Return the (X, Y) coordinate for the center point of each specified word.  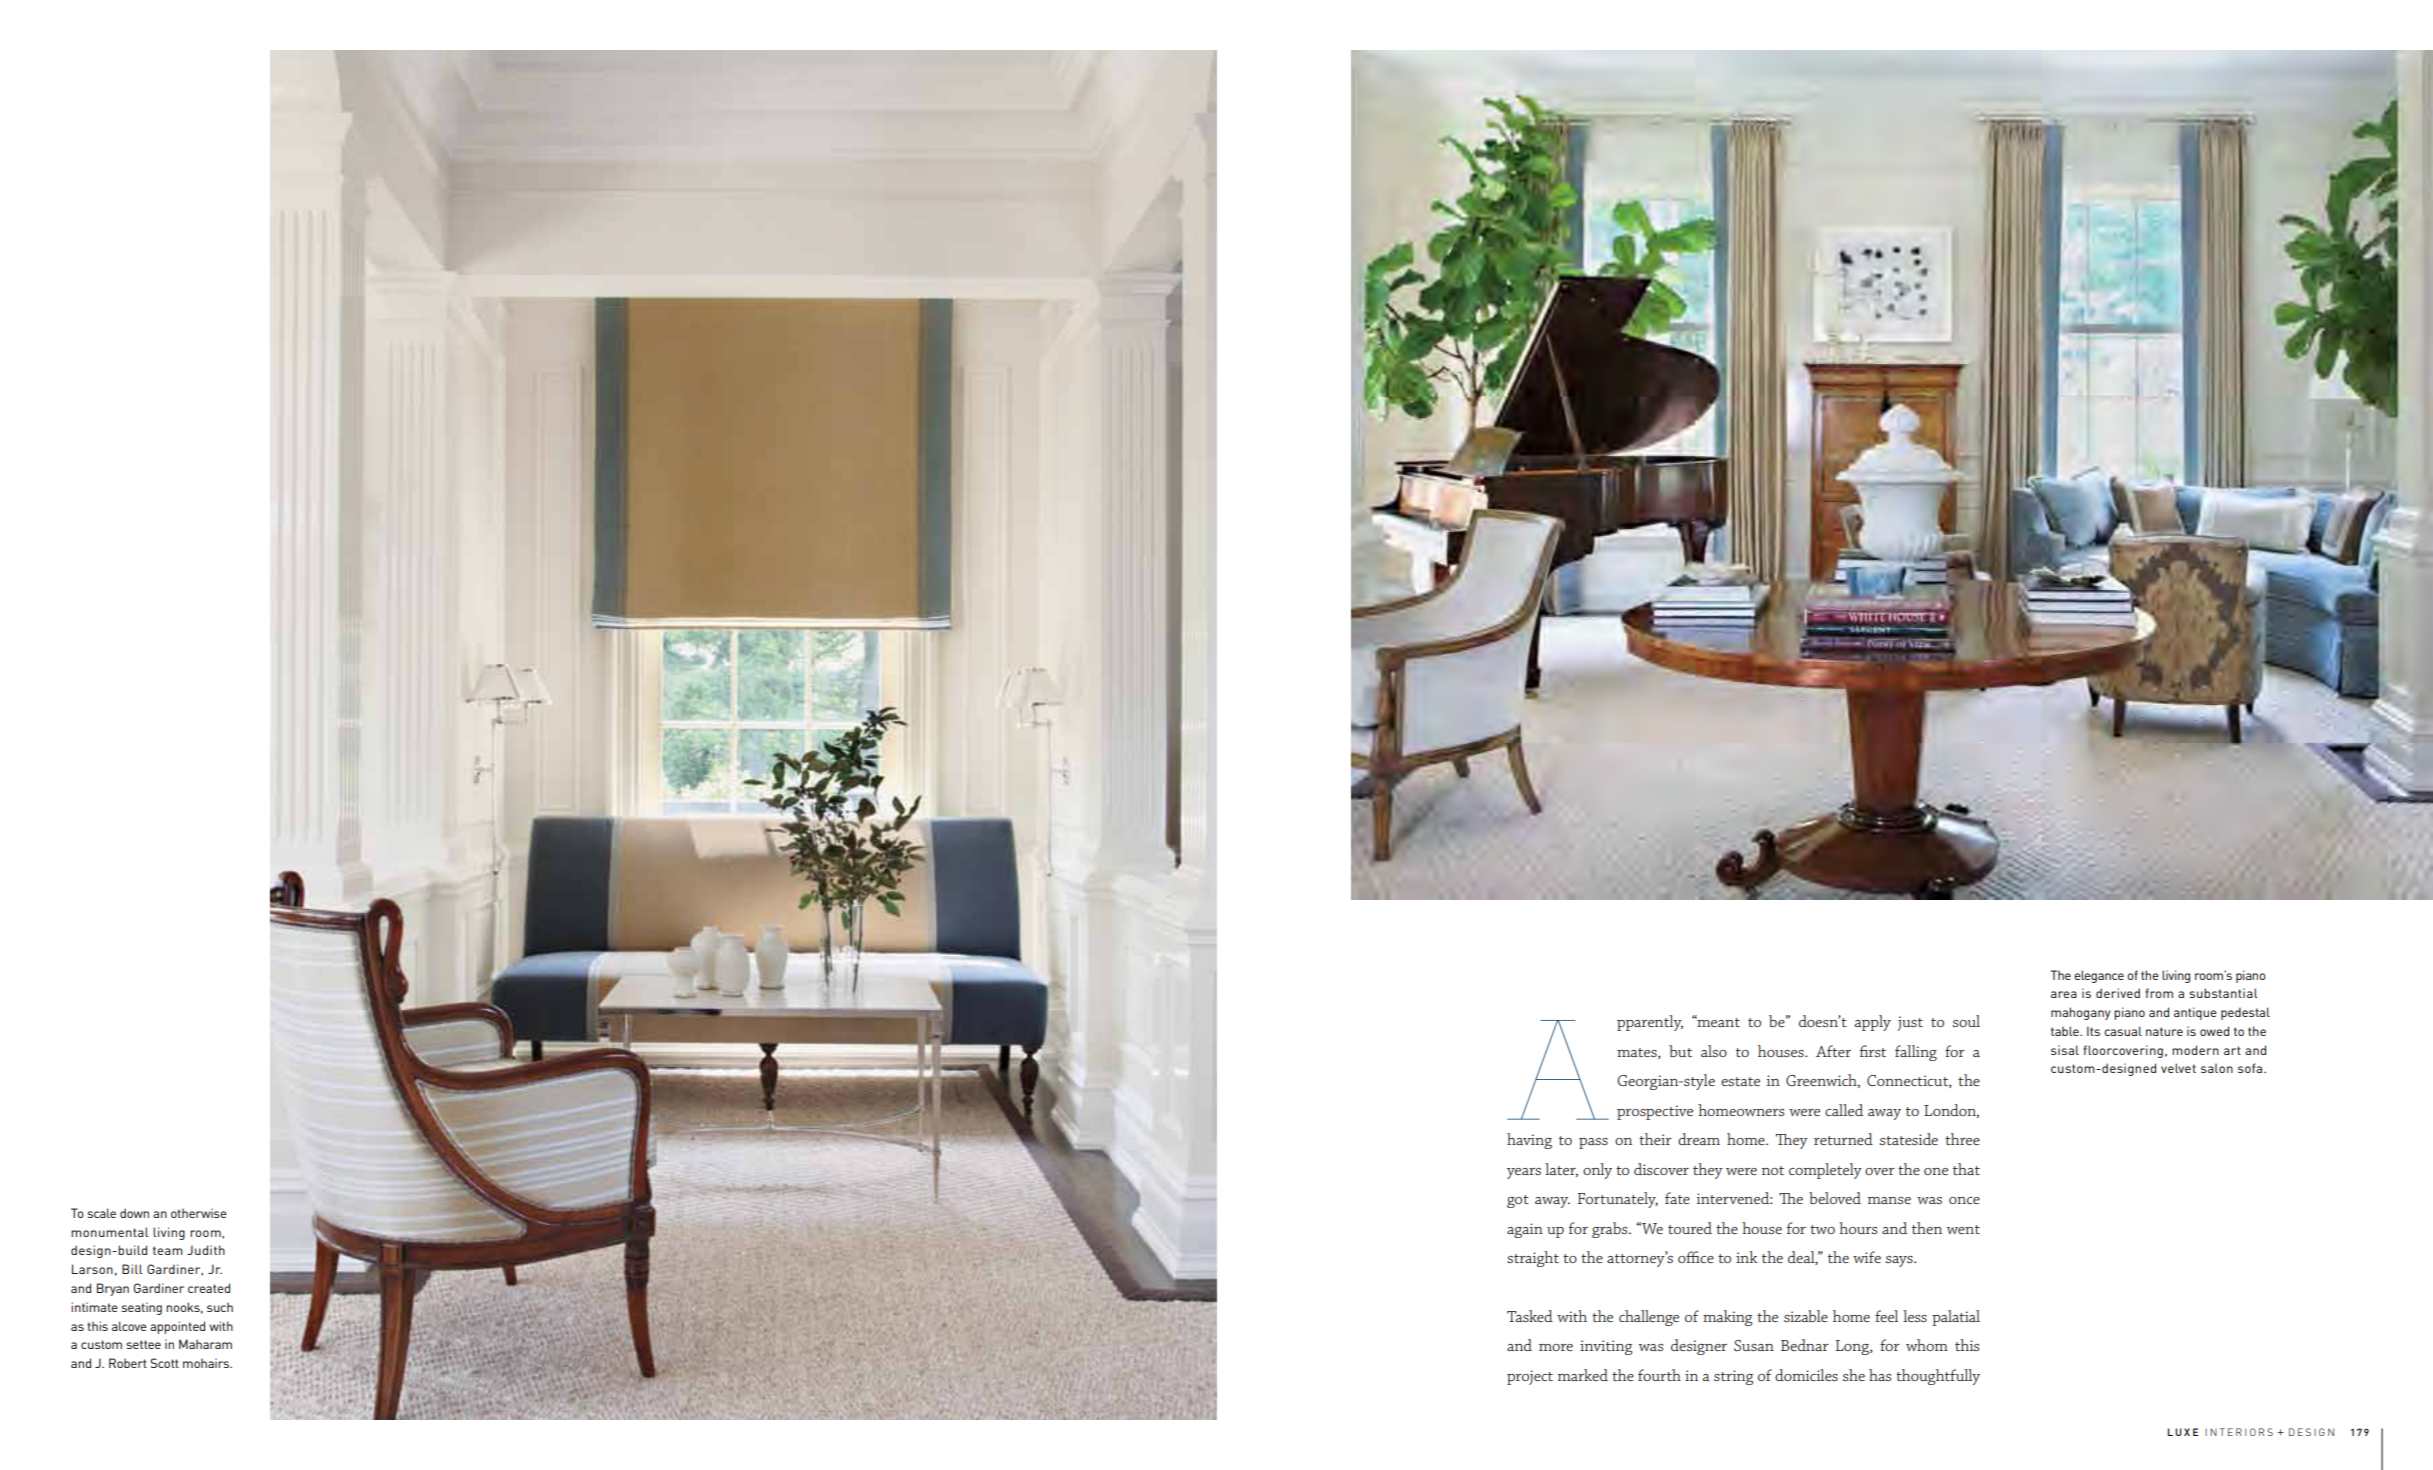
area (2064, 994)
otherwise (199, 1213)
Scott (164, 1363)
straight (1533, 1259)
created (209, 1288)
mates (1638, 1053)
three (1962, 1139)
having (1529, 1141)
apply (1872, 1023)
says (1900, 1261)
